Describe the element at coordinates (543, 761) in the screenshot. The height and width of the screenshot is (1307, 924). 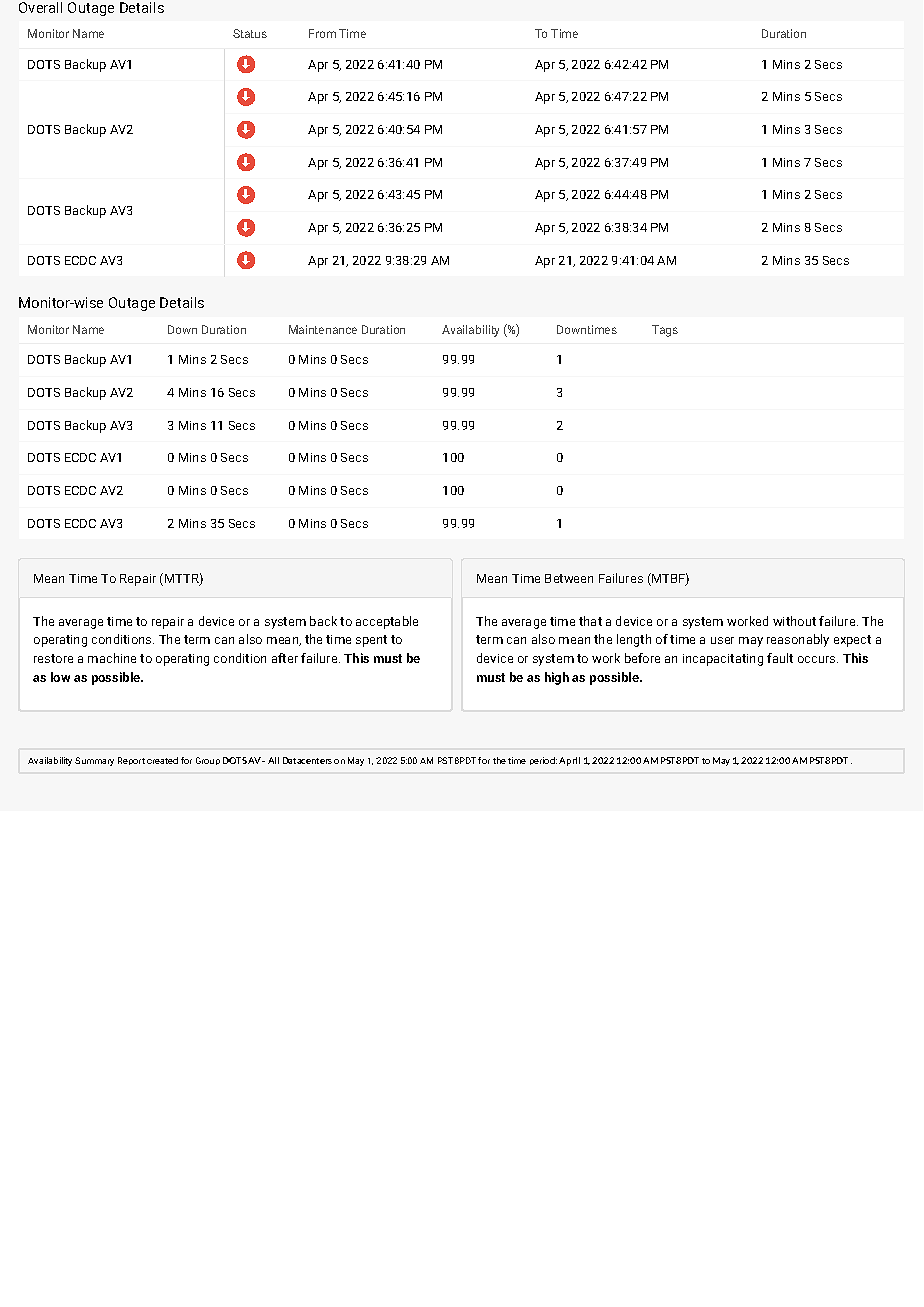
I see `period` at that location.
